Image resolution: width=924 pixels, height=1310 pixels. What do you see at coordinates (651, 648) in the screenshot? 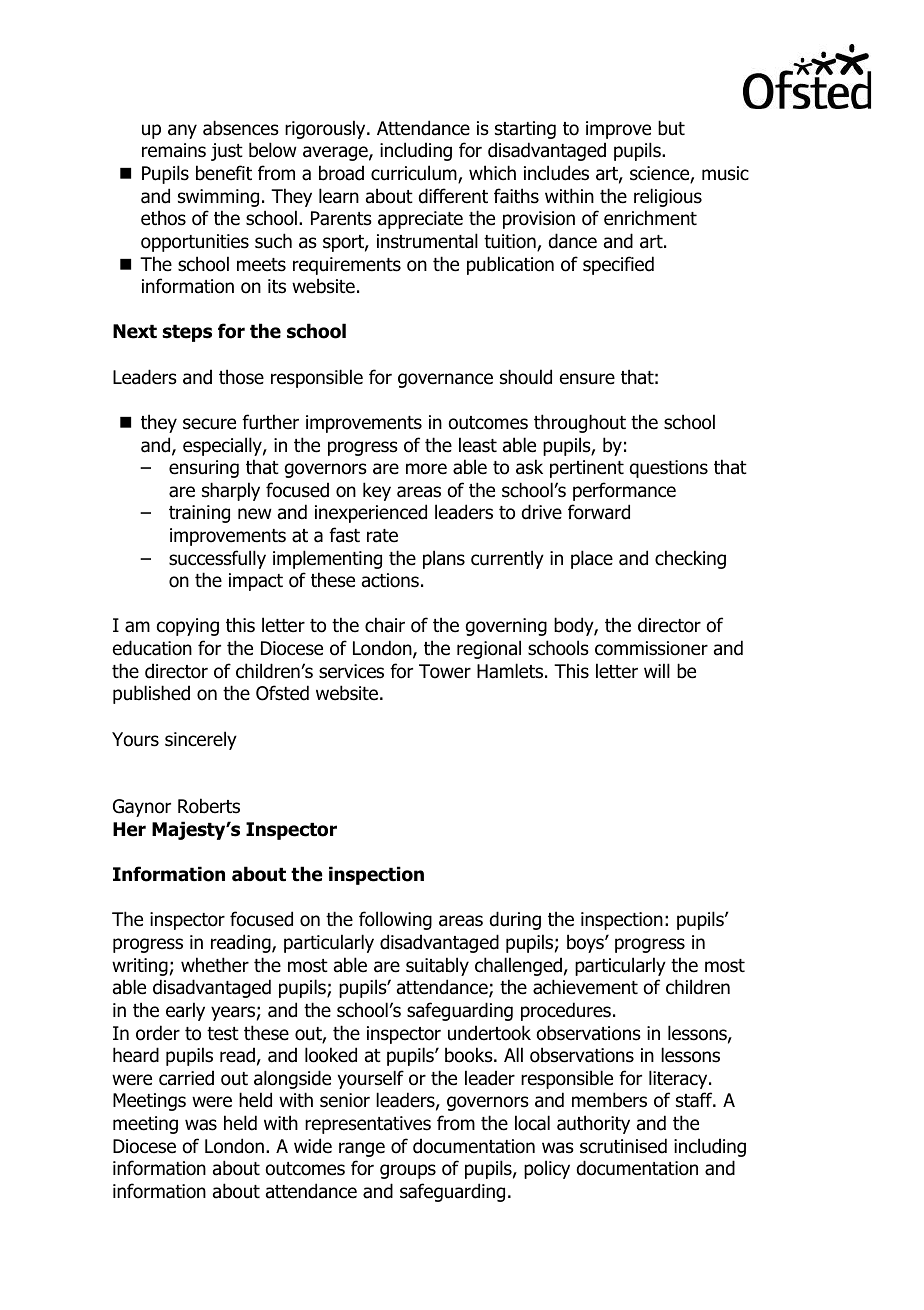
I see `commissioner` at bounding box center [651, 648].
